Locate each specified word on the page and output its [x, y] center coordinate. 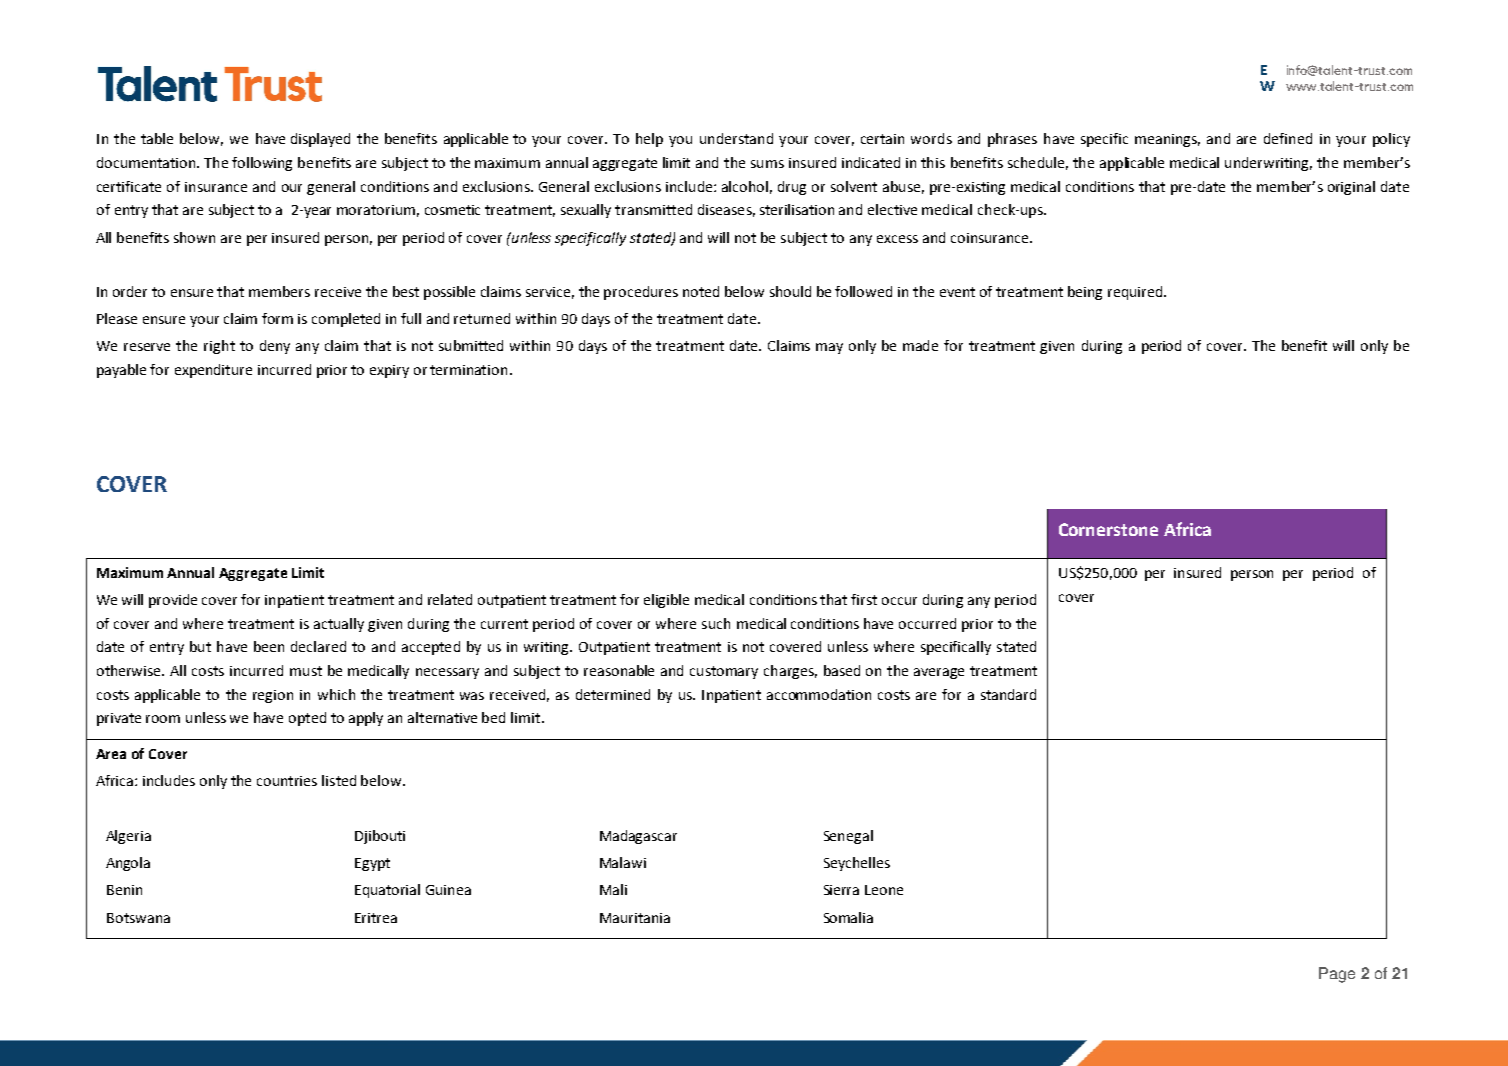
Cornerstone [1108, 529]
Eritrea [376, 918]
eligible [666, 601]
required [1136, 293]
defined [1288, 138]
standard [1008, 694]
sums [767, 164]
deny [275, 347]
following [262, 164]
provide [173, 601]
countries [287, 781]
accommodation [819, 694]
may [829, 348]
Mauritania [635, 918]
